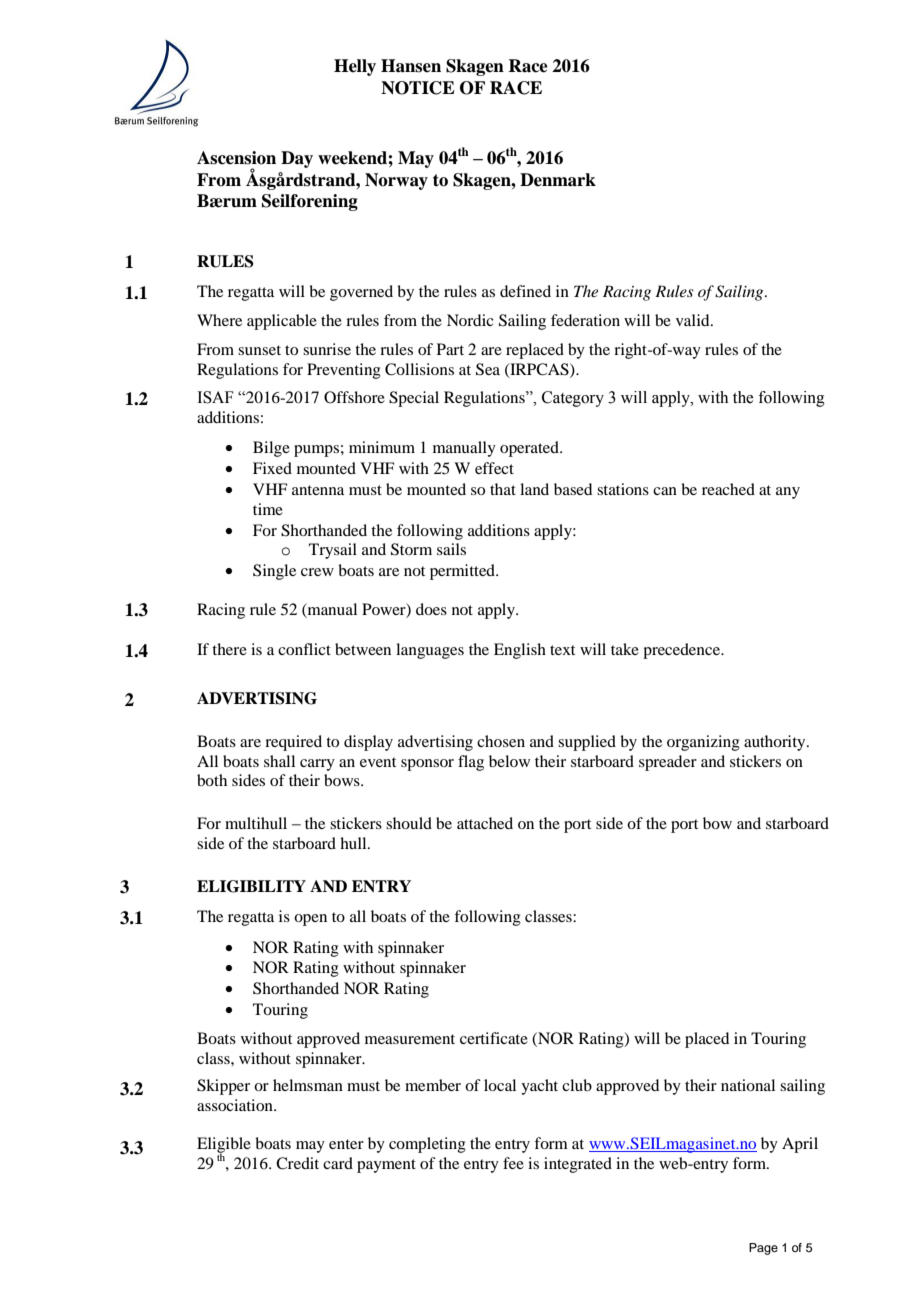 Image resolution: width=924 pixels, height=1308 pixels. I want to click on Credit, so click(297, 1163).
